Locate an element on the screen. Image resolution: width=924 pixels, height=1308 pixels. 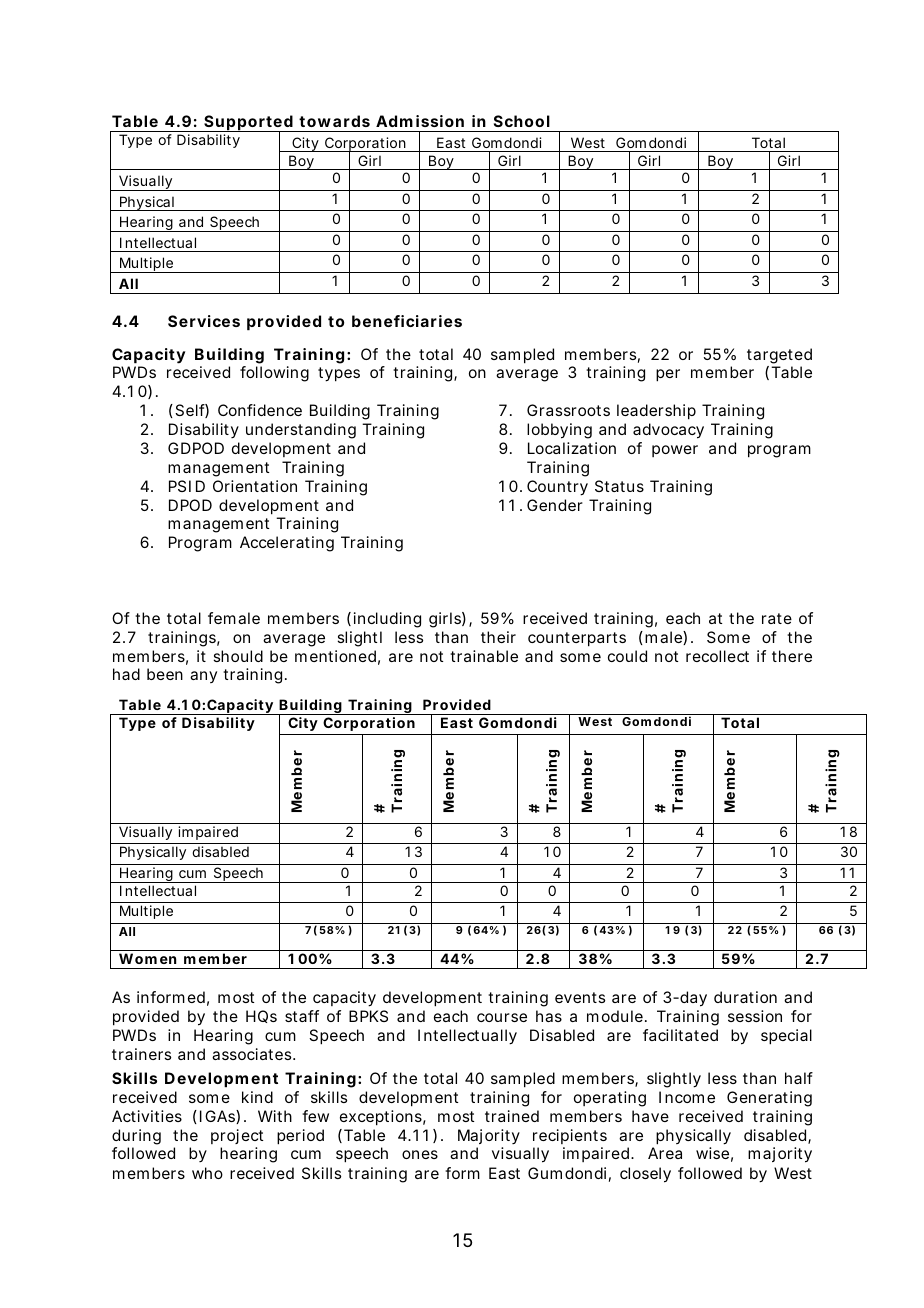
Admission is located at coordinates (420, 121).
